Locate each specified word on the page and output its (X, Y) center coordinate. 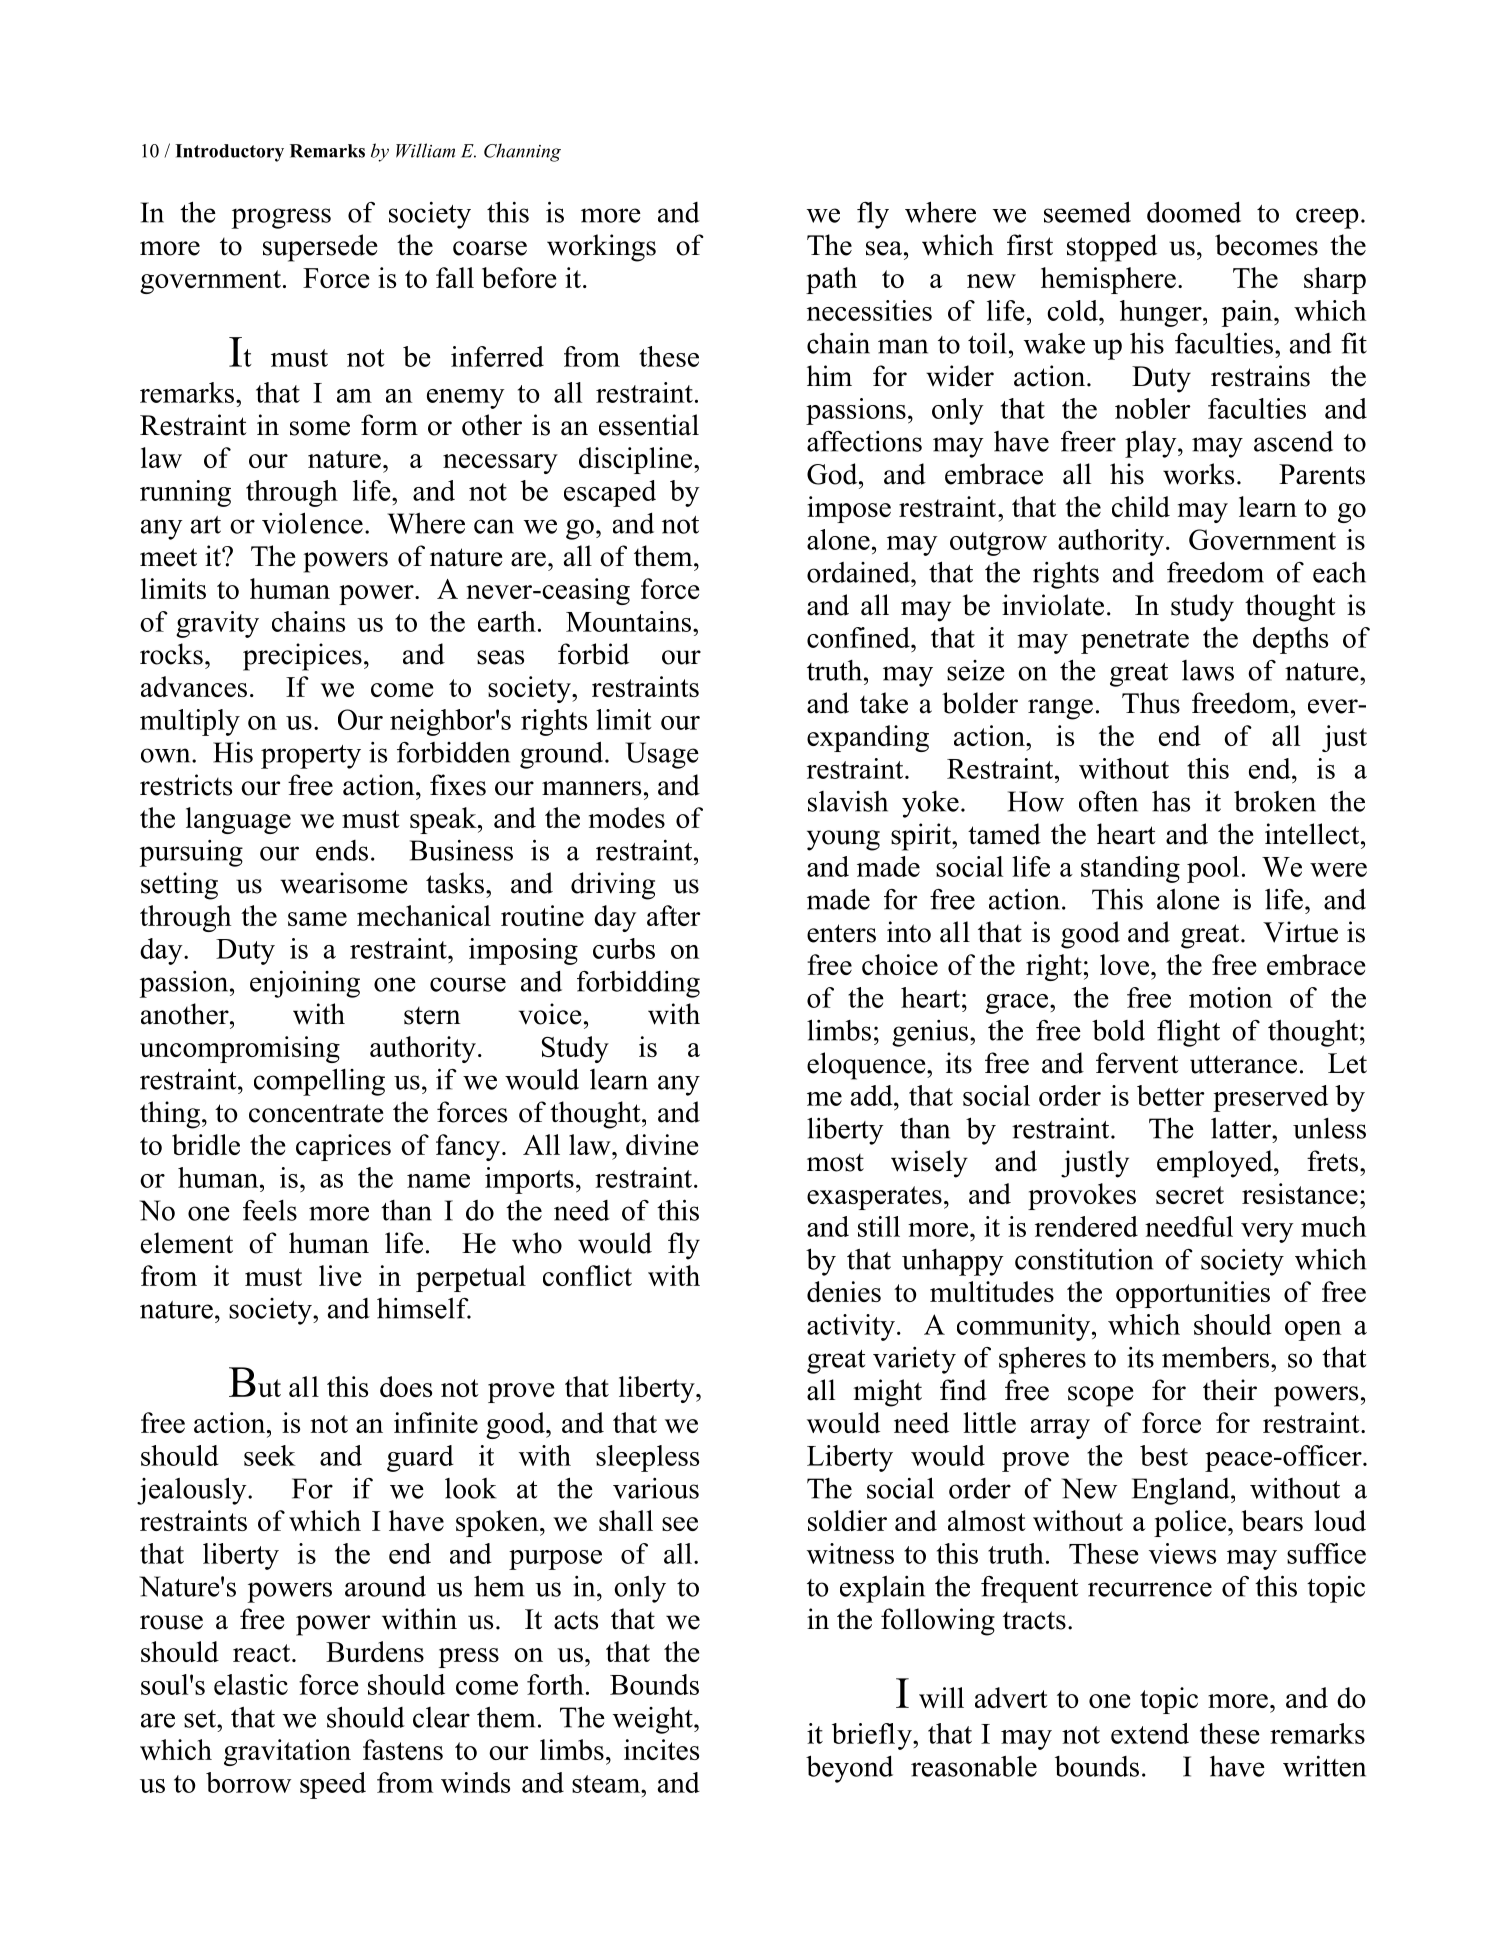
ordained (859, 572)
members (1217, 1357)
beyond (849, 1769)
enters (841, 933)
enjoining (305, 984)
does (406, 1386)
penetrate (1135, 642)
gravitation (287, 1752)
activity (851, 1327)
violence (312, 523)
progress (281, 218)
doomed (1194, 212)
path (831, 280)
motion (1231, 997)
